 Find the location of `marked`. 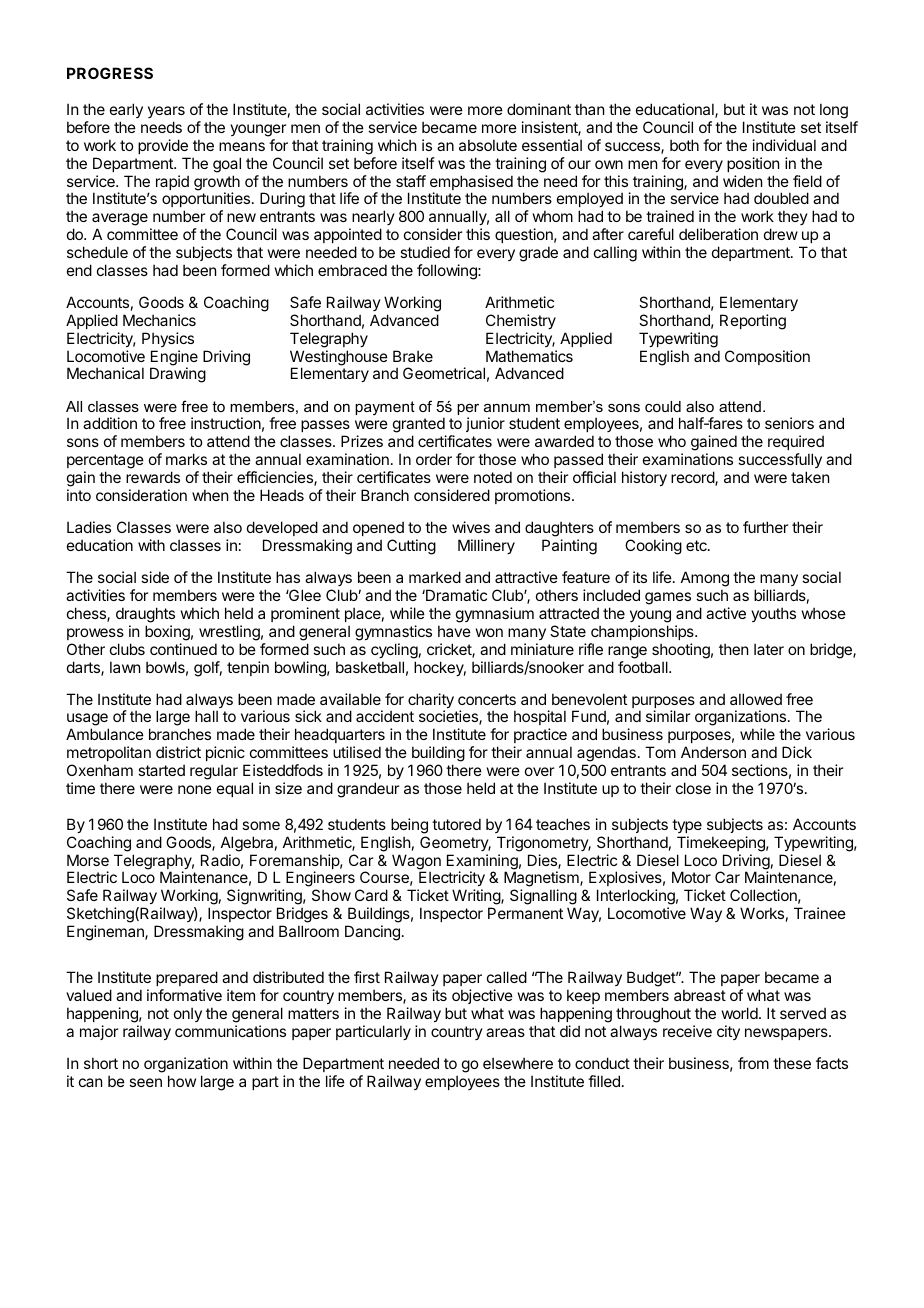

marked is located at coordinates (435, 577).
